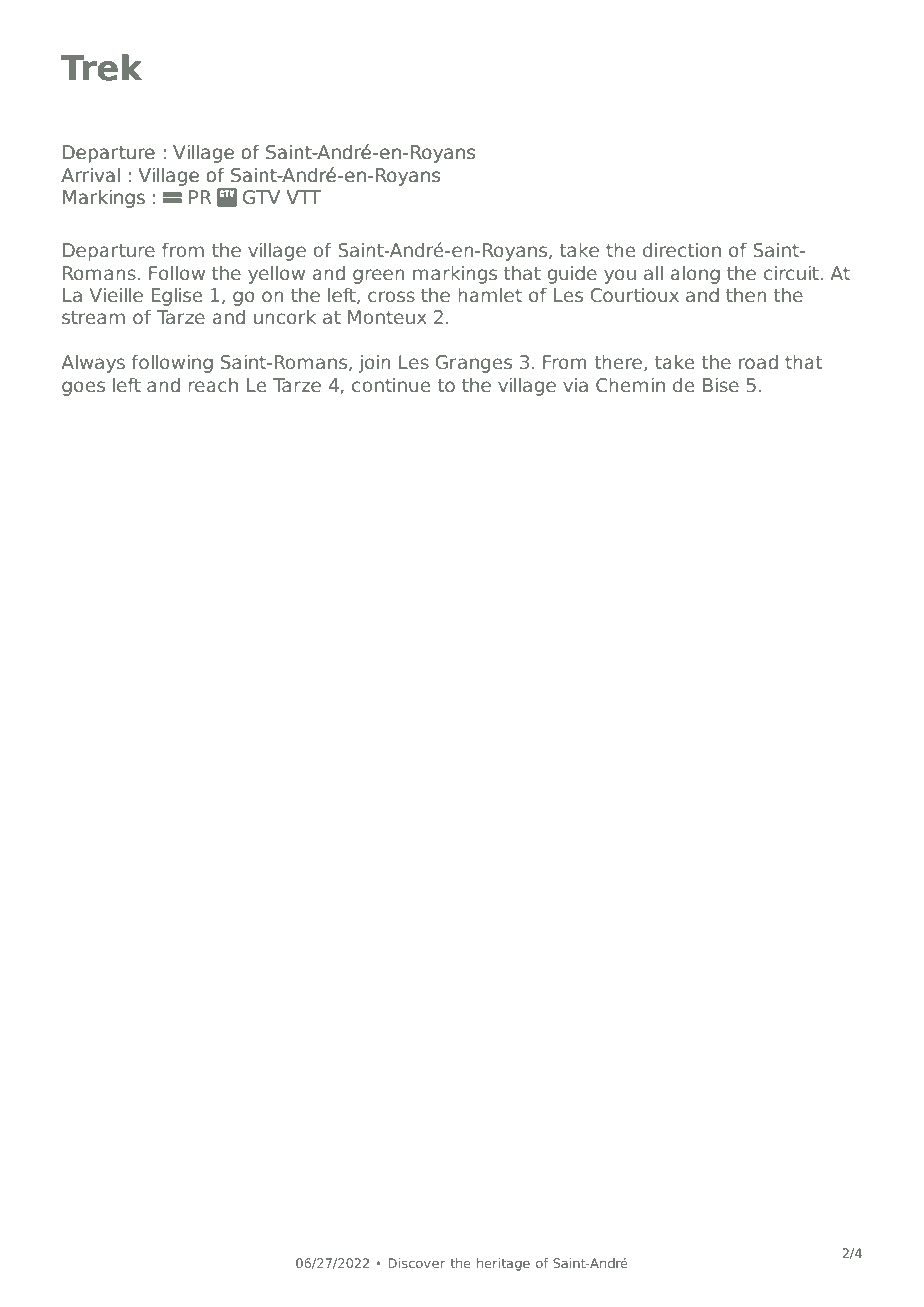 The image size is (924, 1307). What do you see at coordinates (304, 197) in the screenshot?
I see `VTT` at bounding box center [304, 197].
